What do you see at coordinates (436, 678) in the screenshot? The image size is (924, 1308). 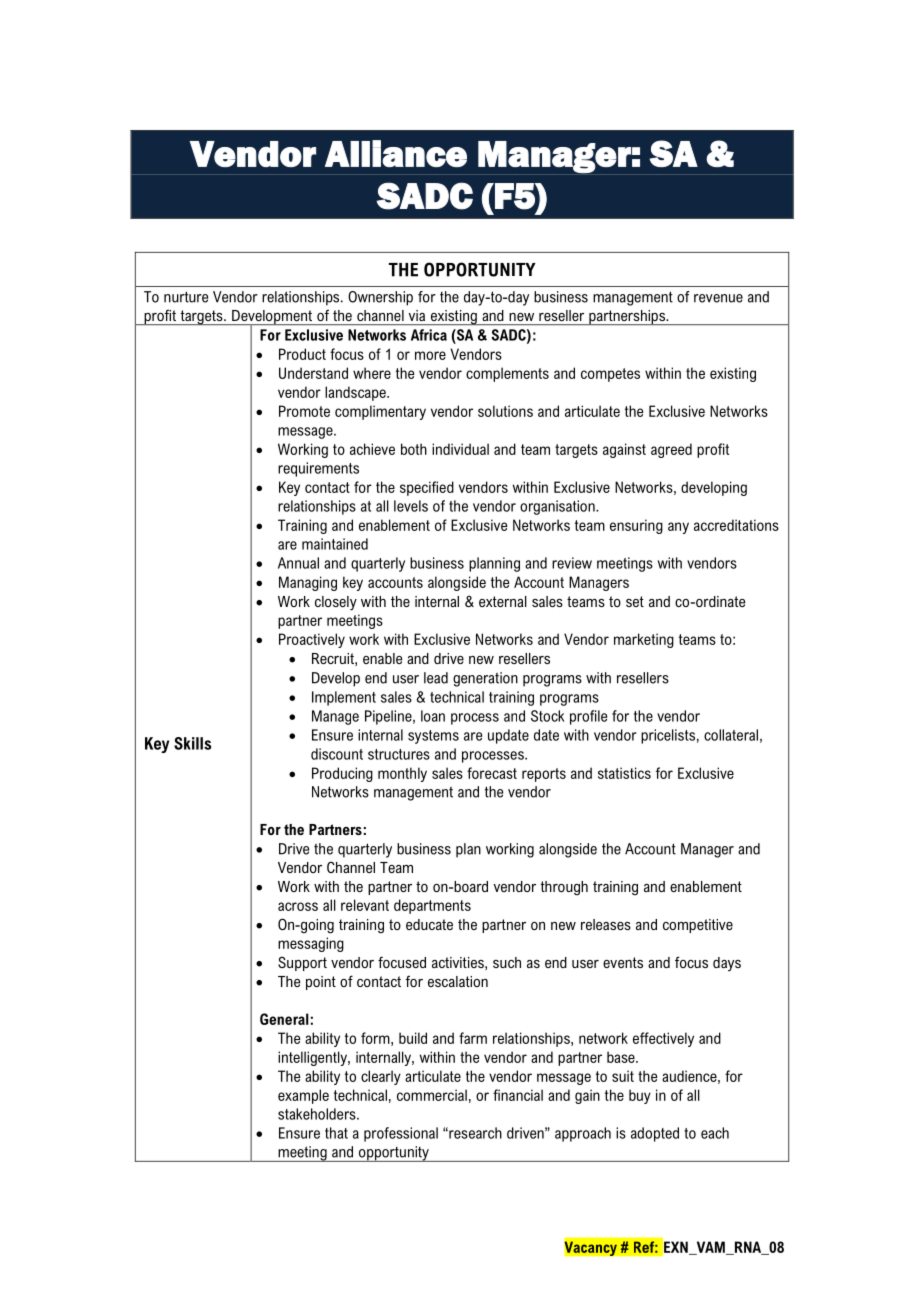 I see `lead` at bounding box center [436, 678].
